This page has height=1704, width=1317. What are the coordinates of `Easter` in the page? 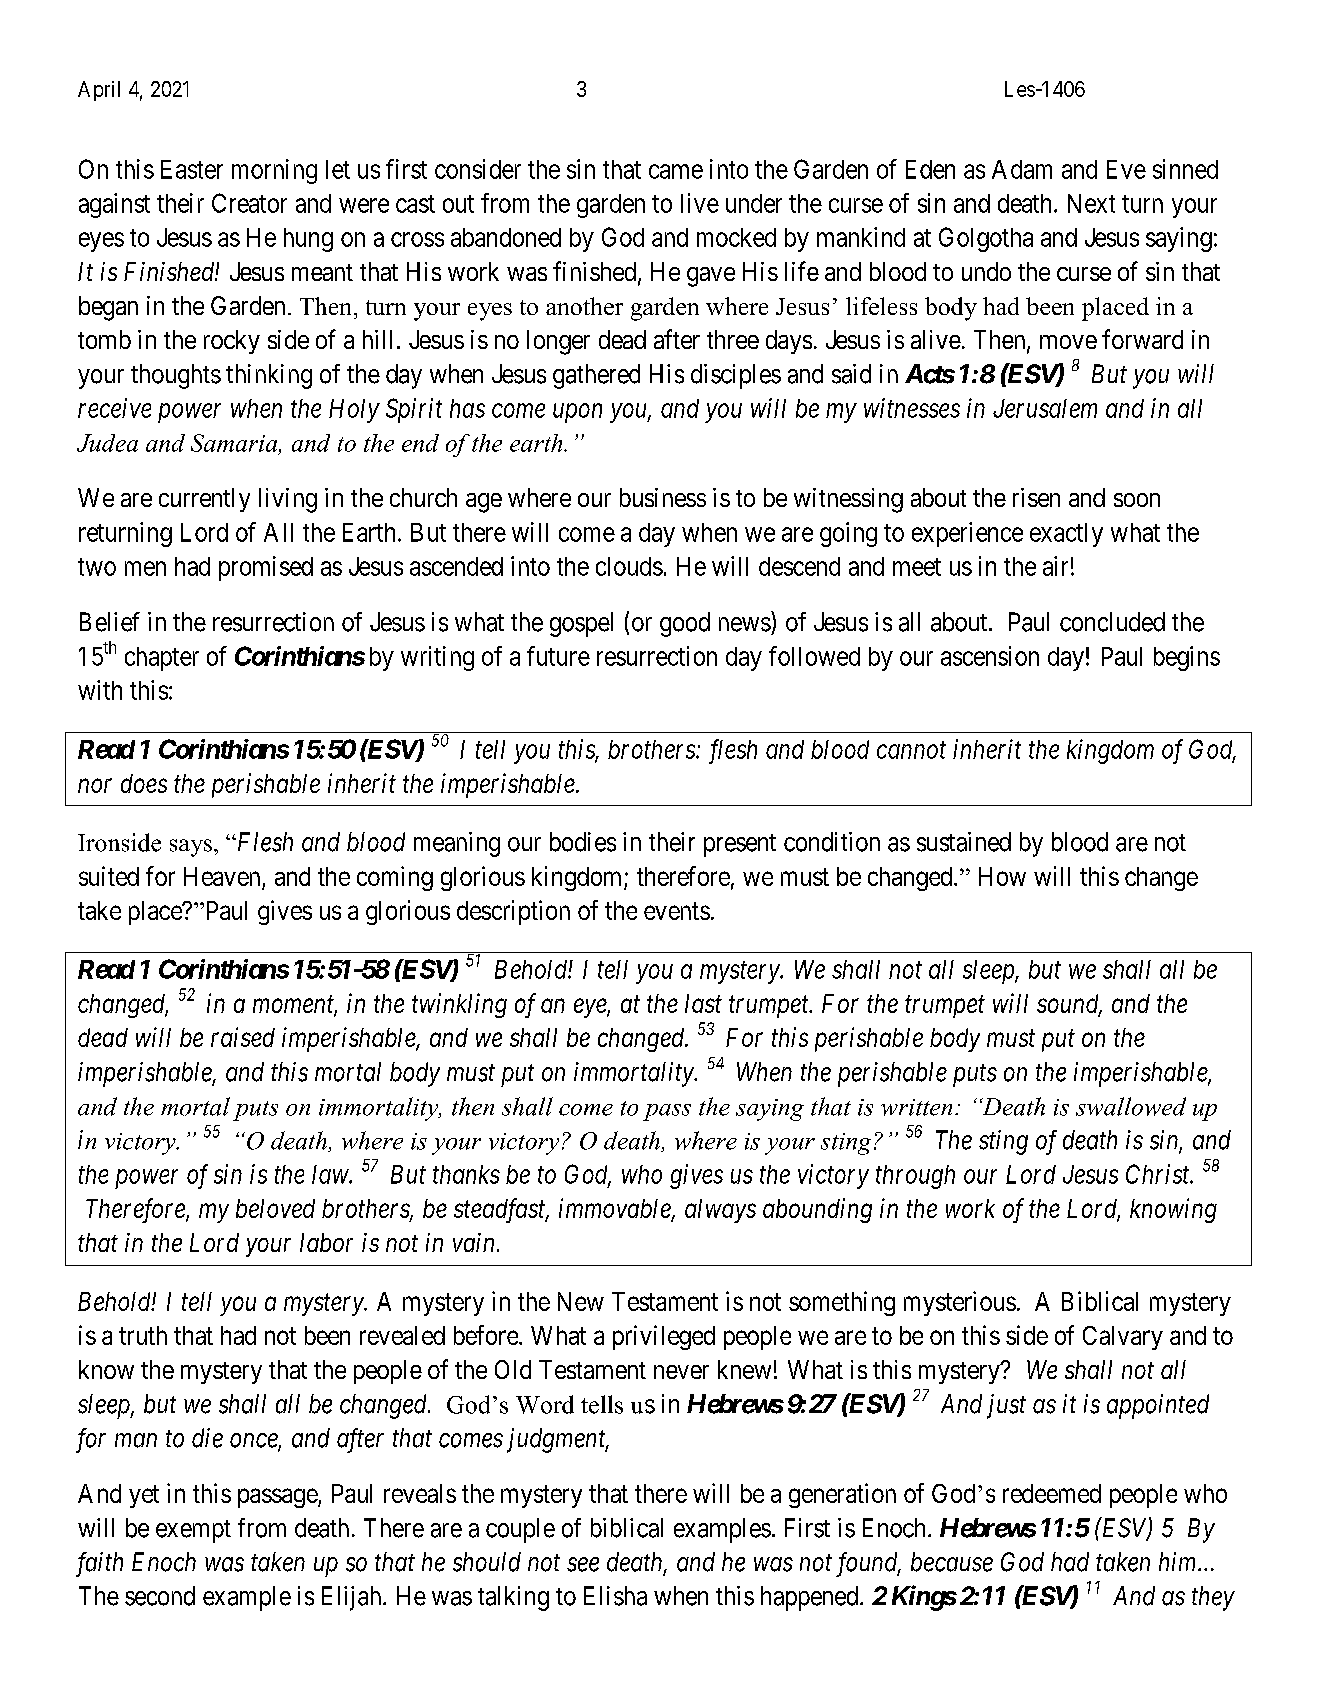 It's located at (192, 169).
